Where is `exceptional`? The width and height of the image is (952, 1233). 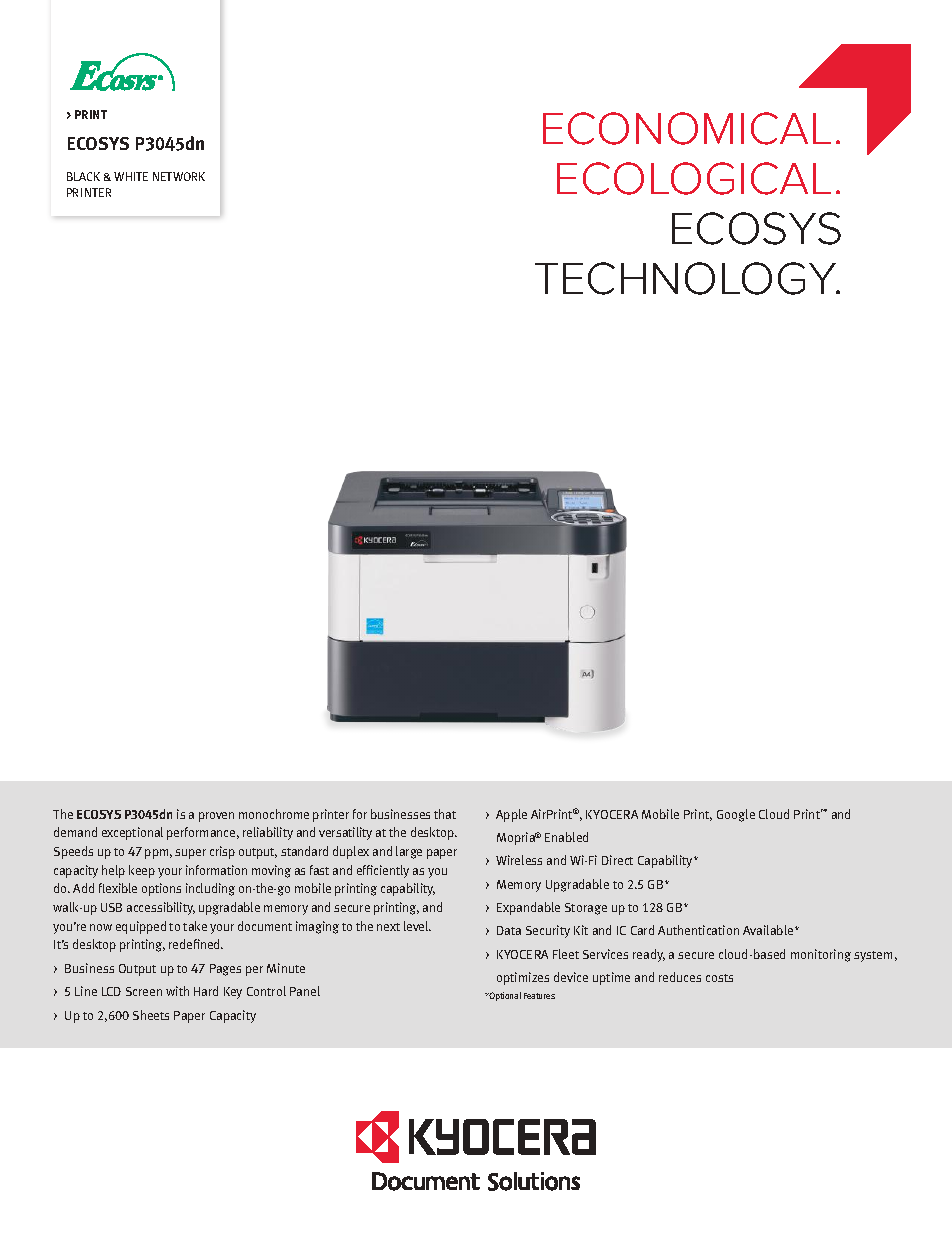
exceptional is located at coordinates (132, 833).
